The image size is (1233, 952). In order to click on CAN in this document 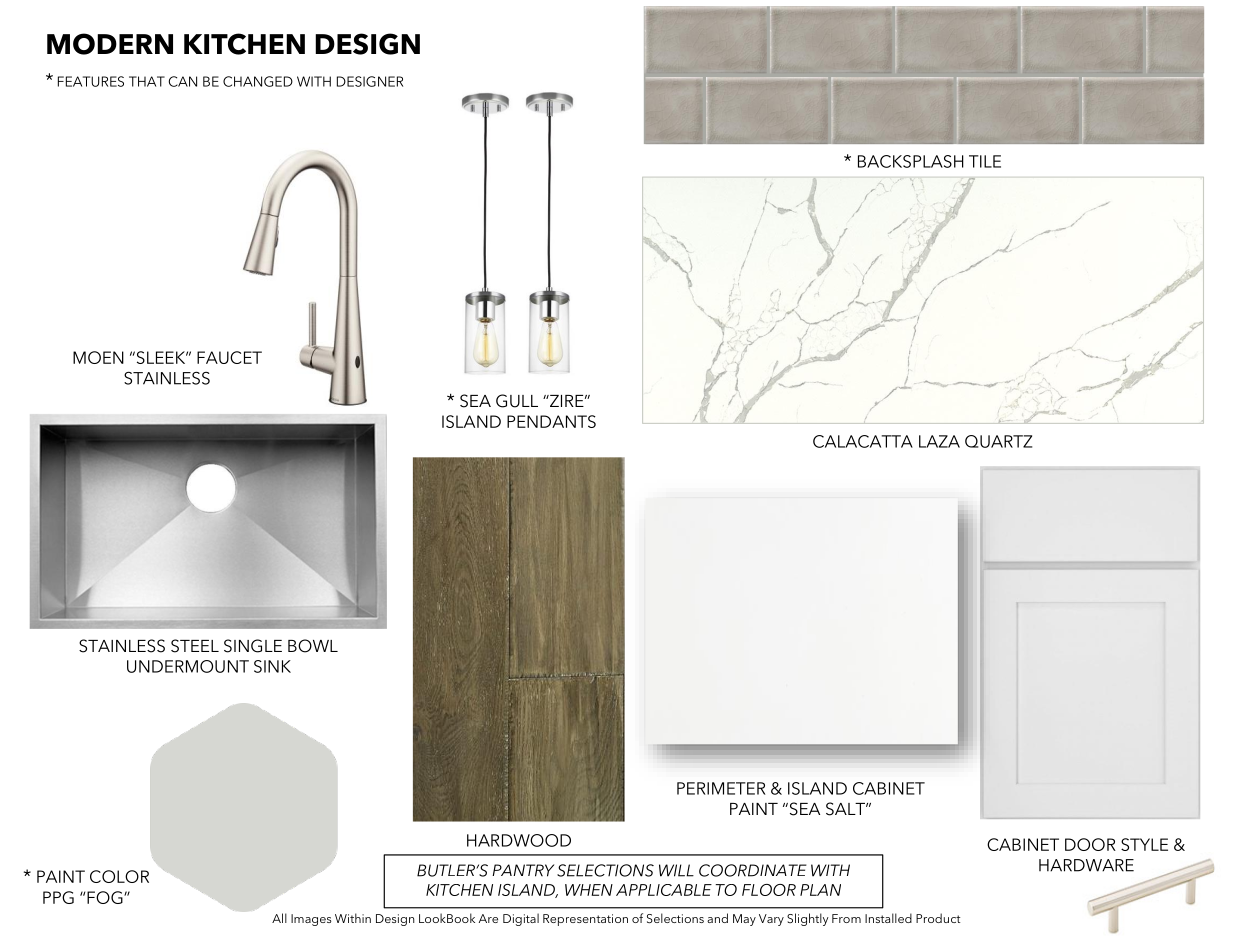, I will do `click(182, 81)`.
